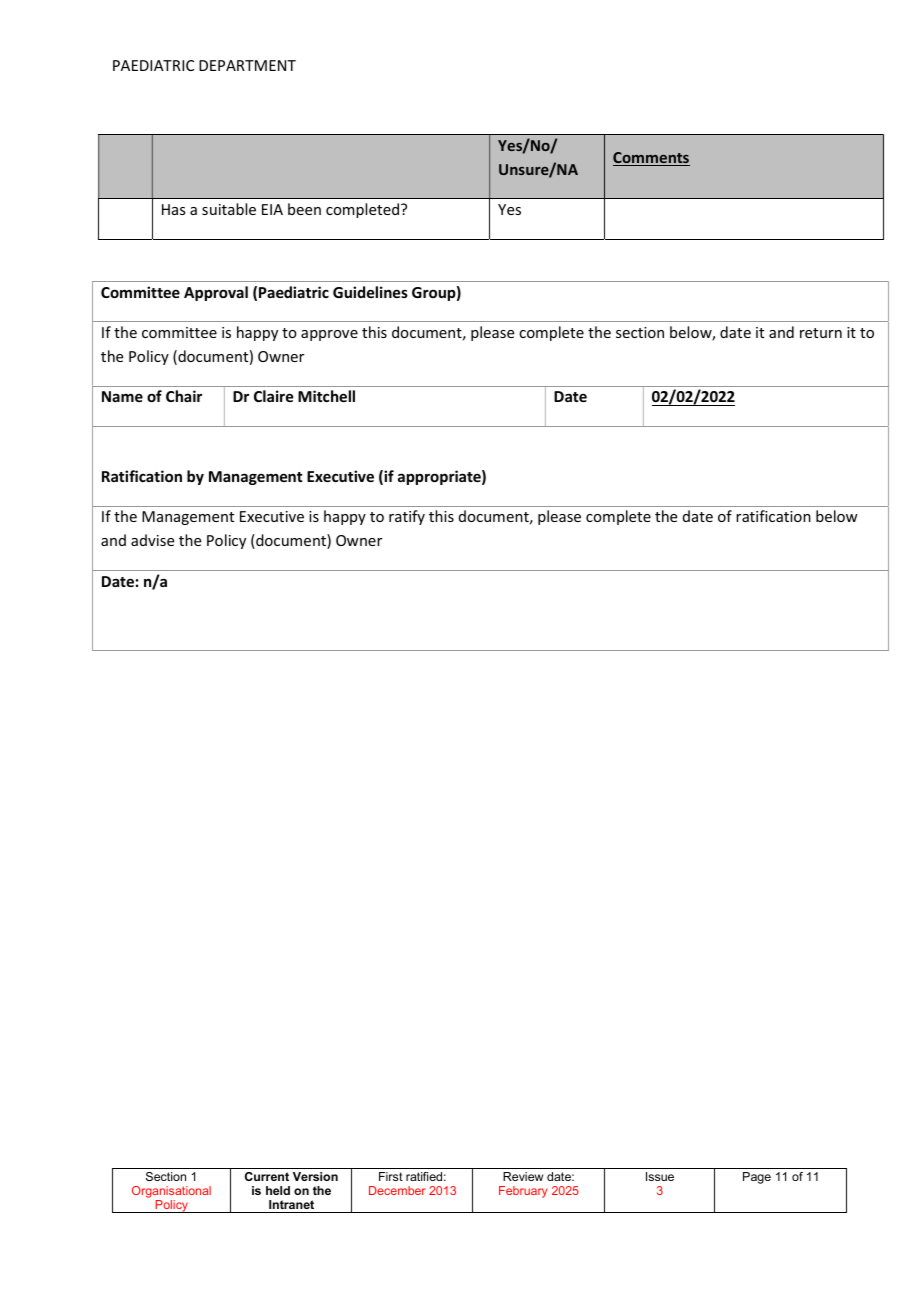 The height and width of the image is (1308, 924). Describe the element at coordinates (523, 1176) in the image. I see `Review` at that location.
